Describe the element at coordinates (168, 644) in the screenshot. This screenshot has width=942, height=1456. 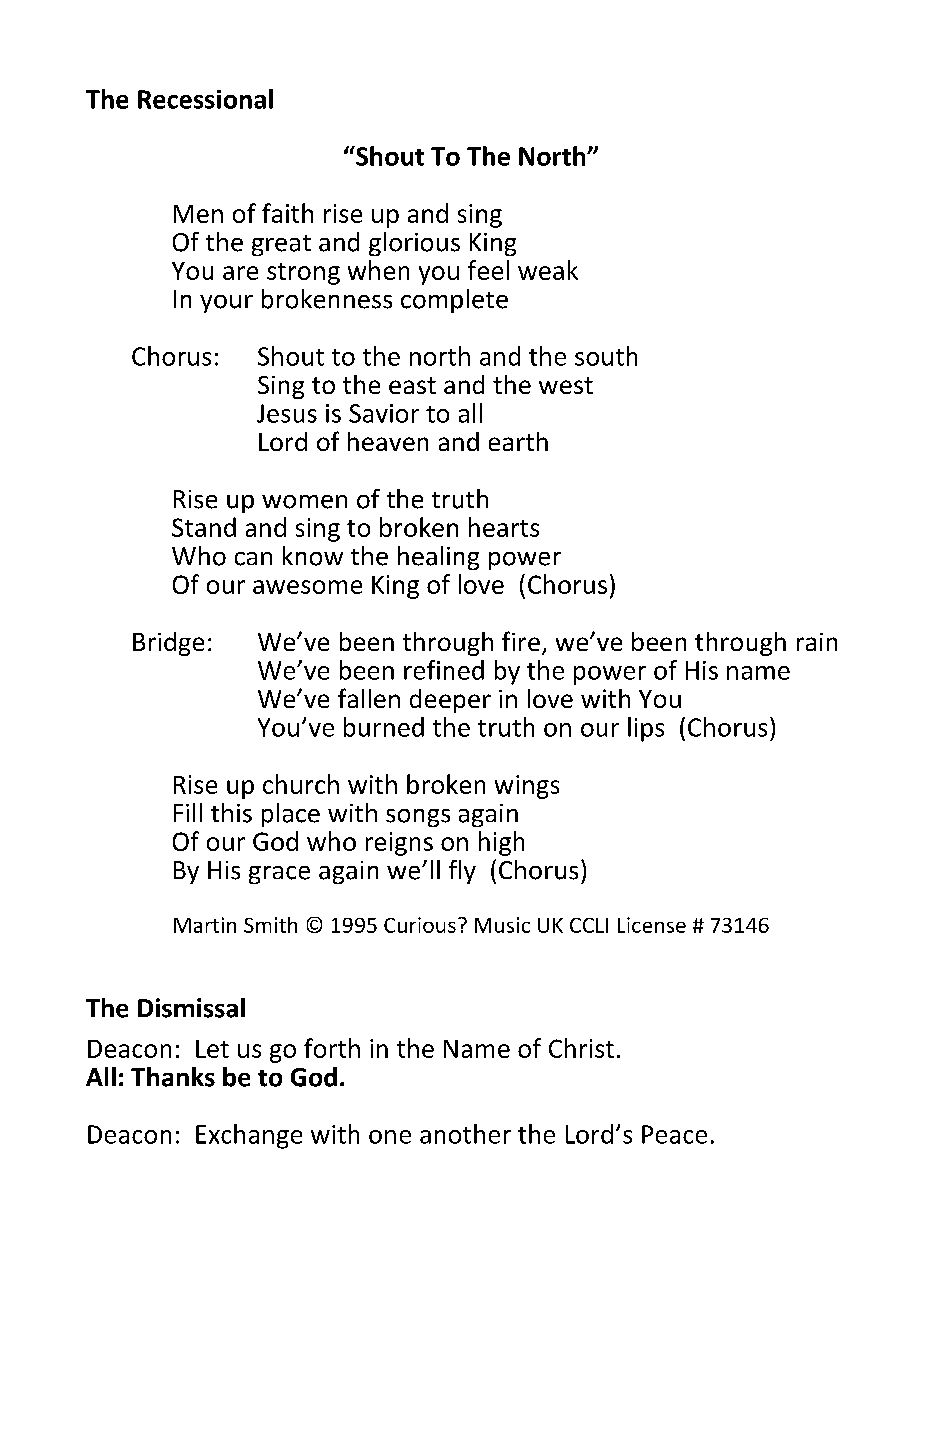
I see `Bridge` at that location.
